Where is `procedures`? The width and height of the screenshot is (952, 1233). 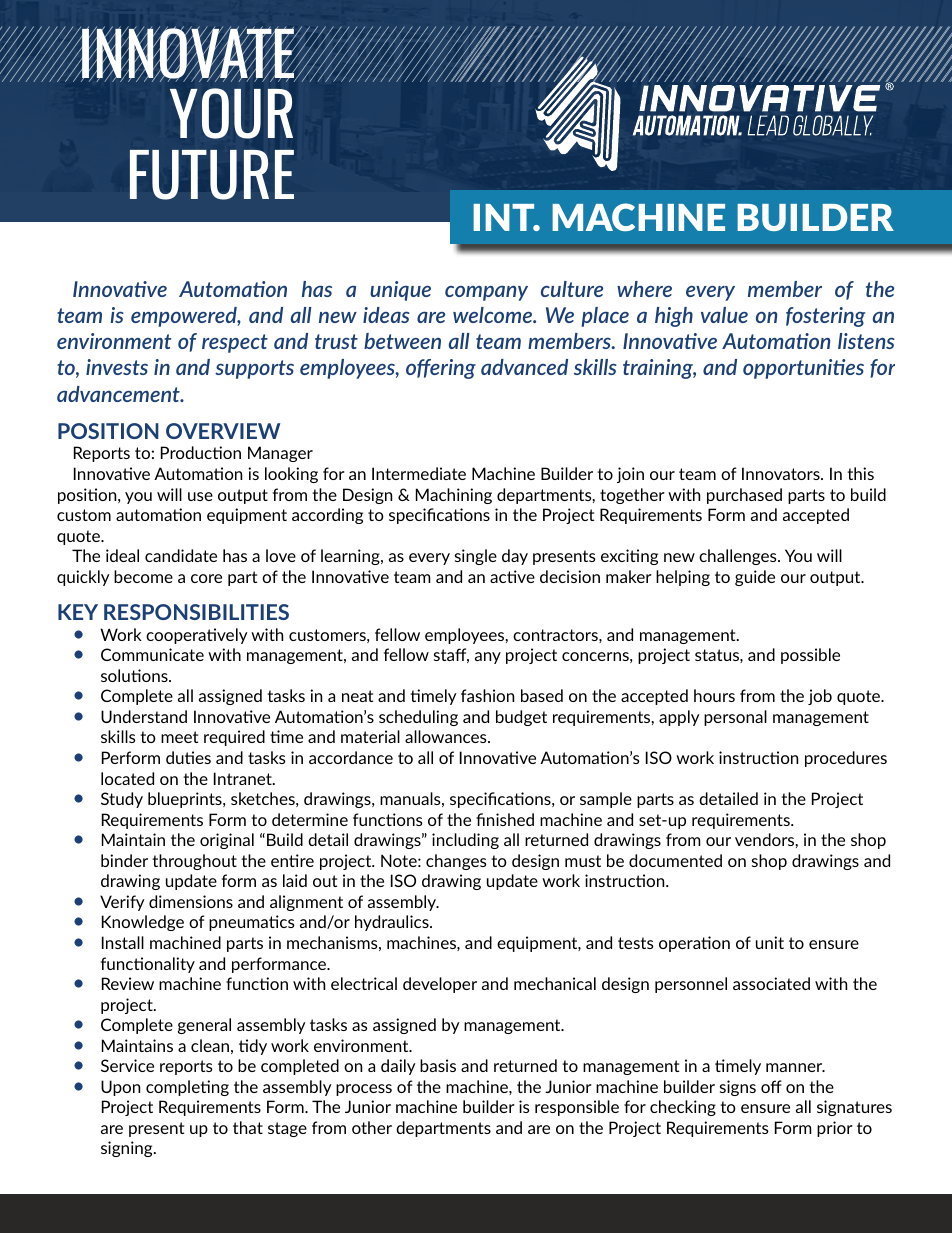 procedures is located at coordinates (846, 759).
